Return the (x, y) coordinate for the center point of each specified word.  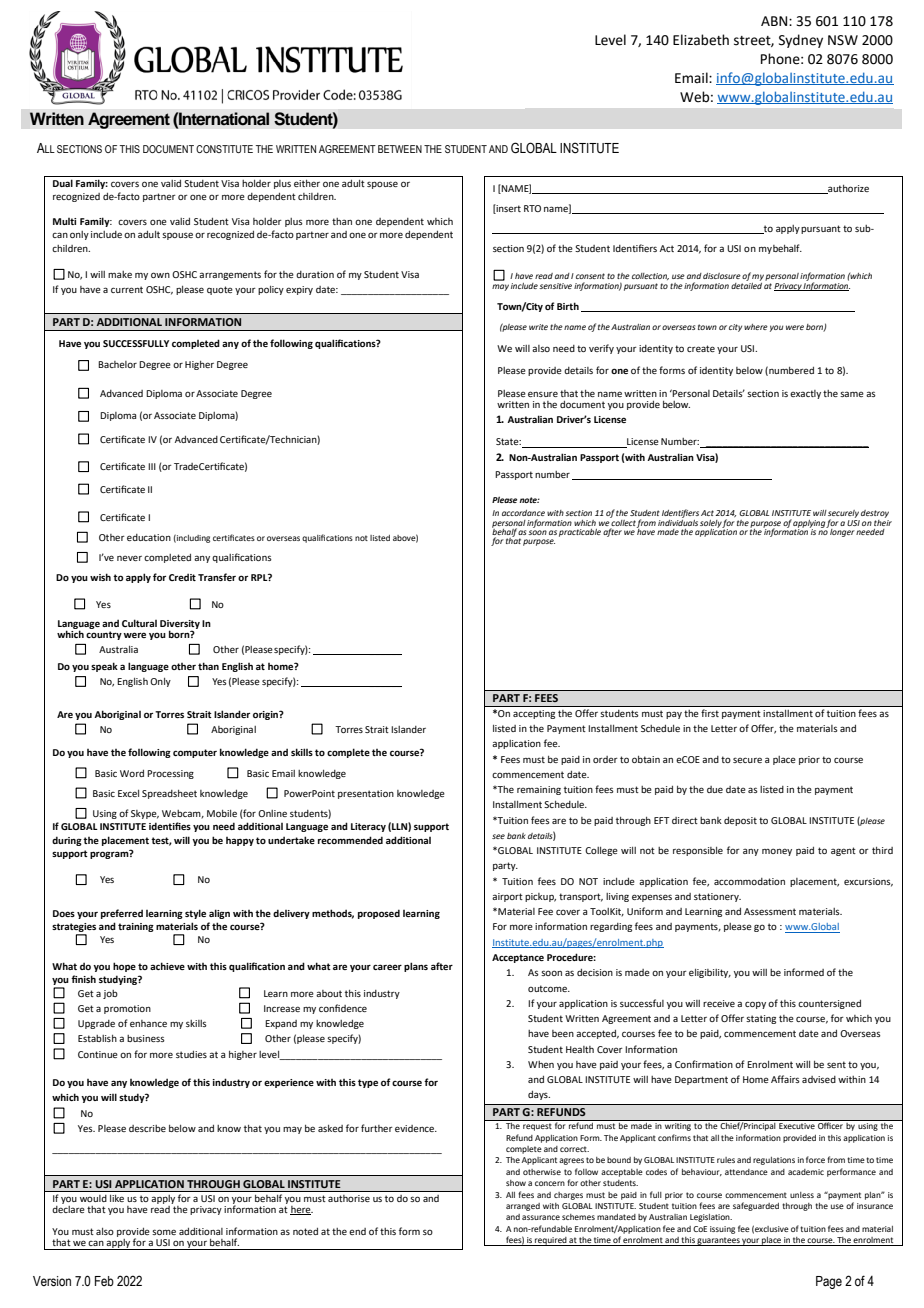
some (164, 1232)
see (498, 836)
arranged (523, 1207)
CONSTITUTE (224, 149)
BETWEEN (400, 149)
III (152, 466)
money (777, 852)
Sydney (801, 41)
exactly (805, 394)
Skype (145, 814)
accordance (523, 513)
